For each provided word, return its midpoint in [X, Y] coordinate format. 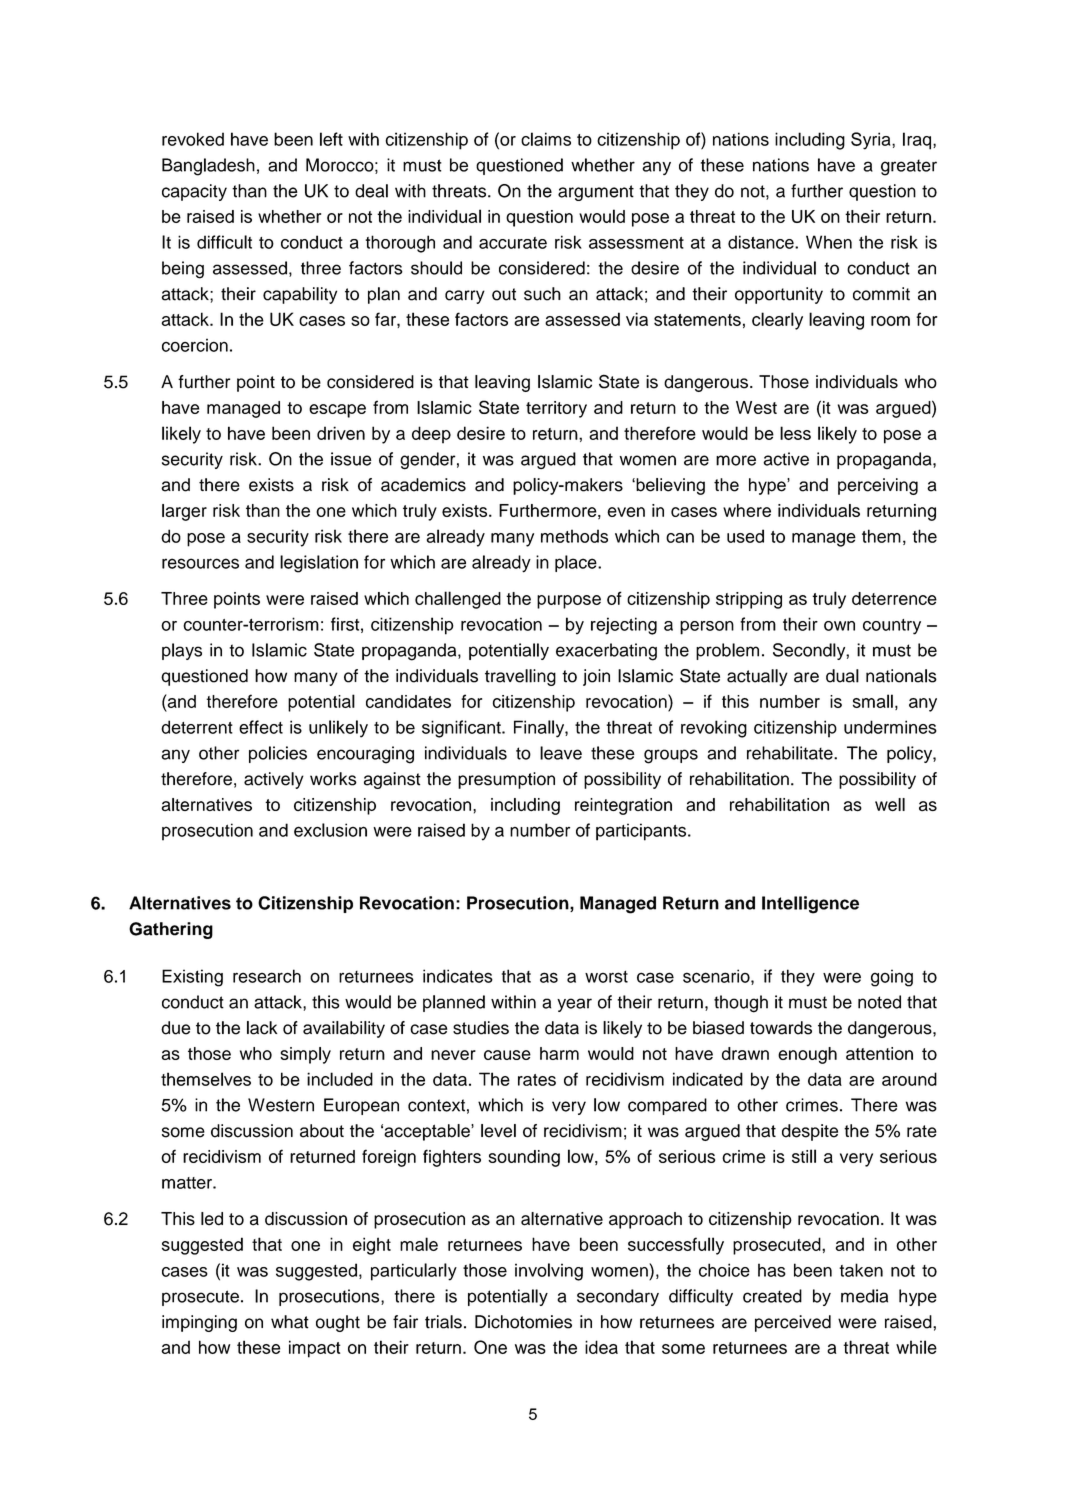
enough [807, 1055]
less [795, 433]
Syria [872, 141]
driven [341, 433]
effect [261, 727]
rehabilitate [791, 753]
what [290, 1322]
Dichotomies [523, 1322]
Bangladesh [208, 167]
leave [561, 753]
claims [546, 139]
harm [559, 1053]
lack [262, 1028]
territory [556, 409]
